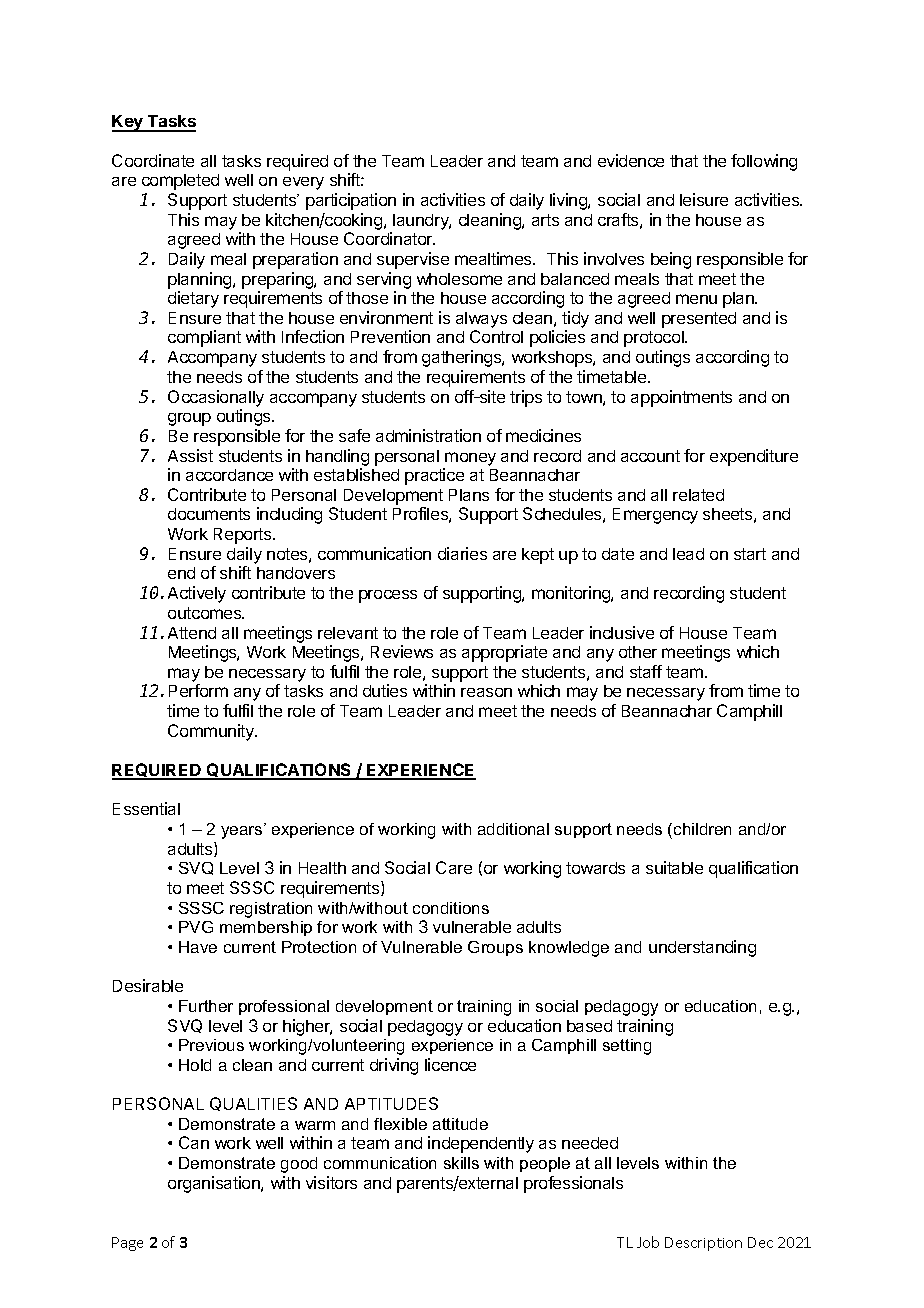  Describe the element at coordinates (704, 199) in the image. I see `leisure` at that location.
